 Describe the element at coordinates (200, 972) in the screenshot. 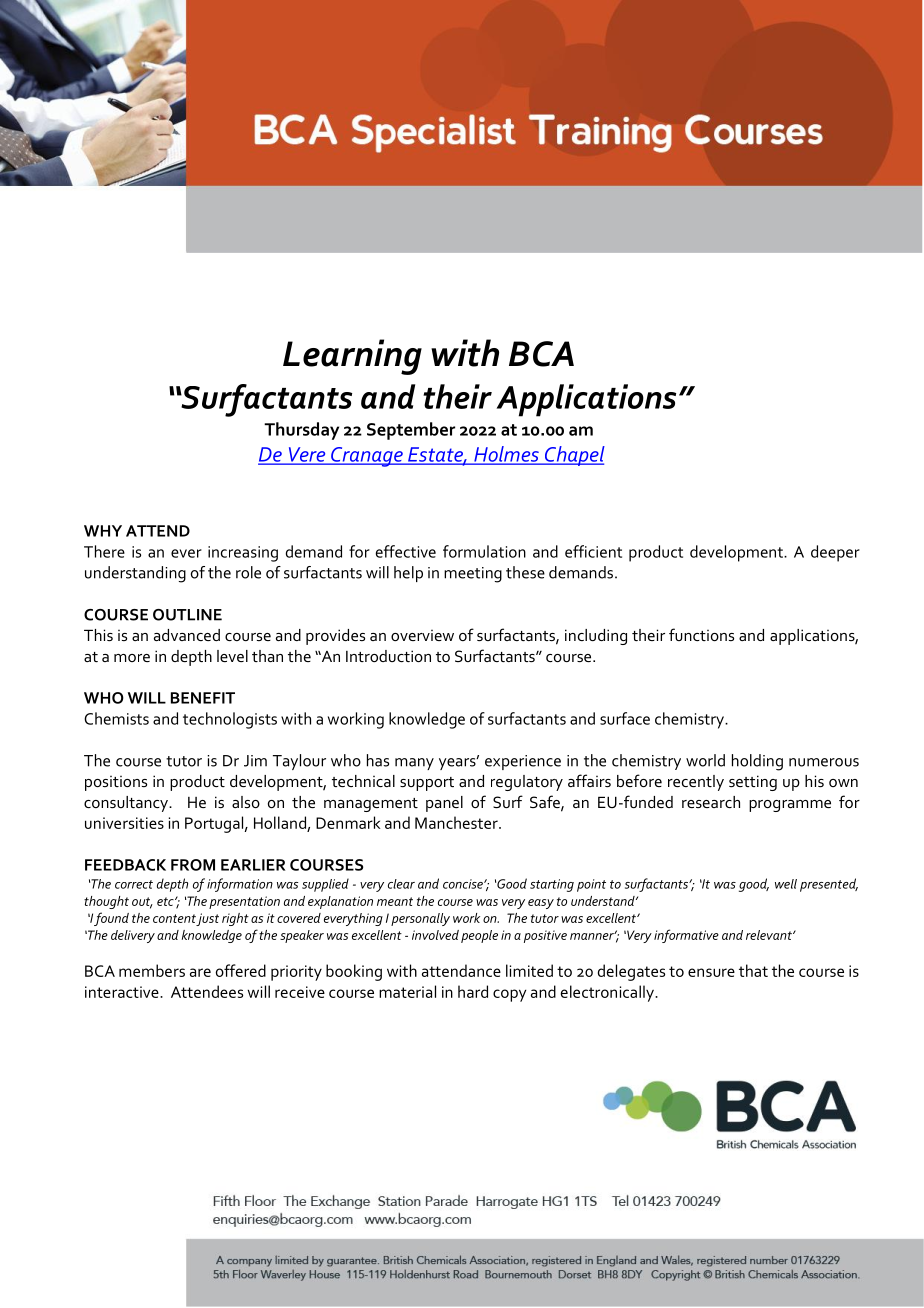

I see `are` at that location.
